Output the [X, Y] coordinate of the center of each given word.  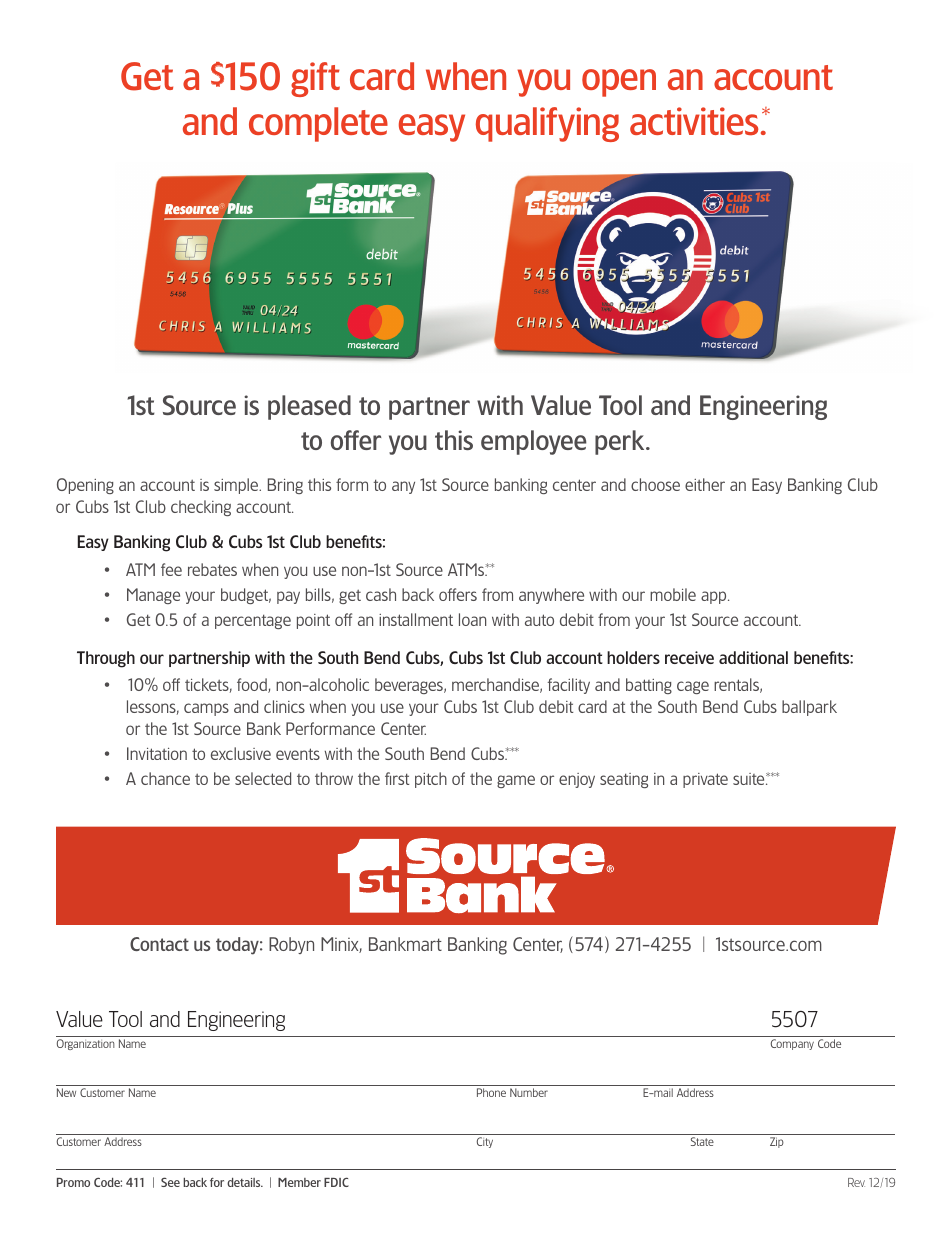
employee [534, 442]
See [170, 1182]
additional [753, 657]
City [485, 1142]
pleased [309, 407]
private [705, 780]
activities [694, 121]
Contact [159, 944]
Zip [777, 1142]
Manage [153, 596]
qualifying [547, 124]
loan [472, 619]
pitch [431, 780]
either [705, 484]
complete [318, 124]
